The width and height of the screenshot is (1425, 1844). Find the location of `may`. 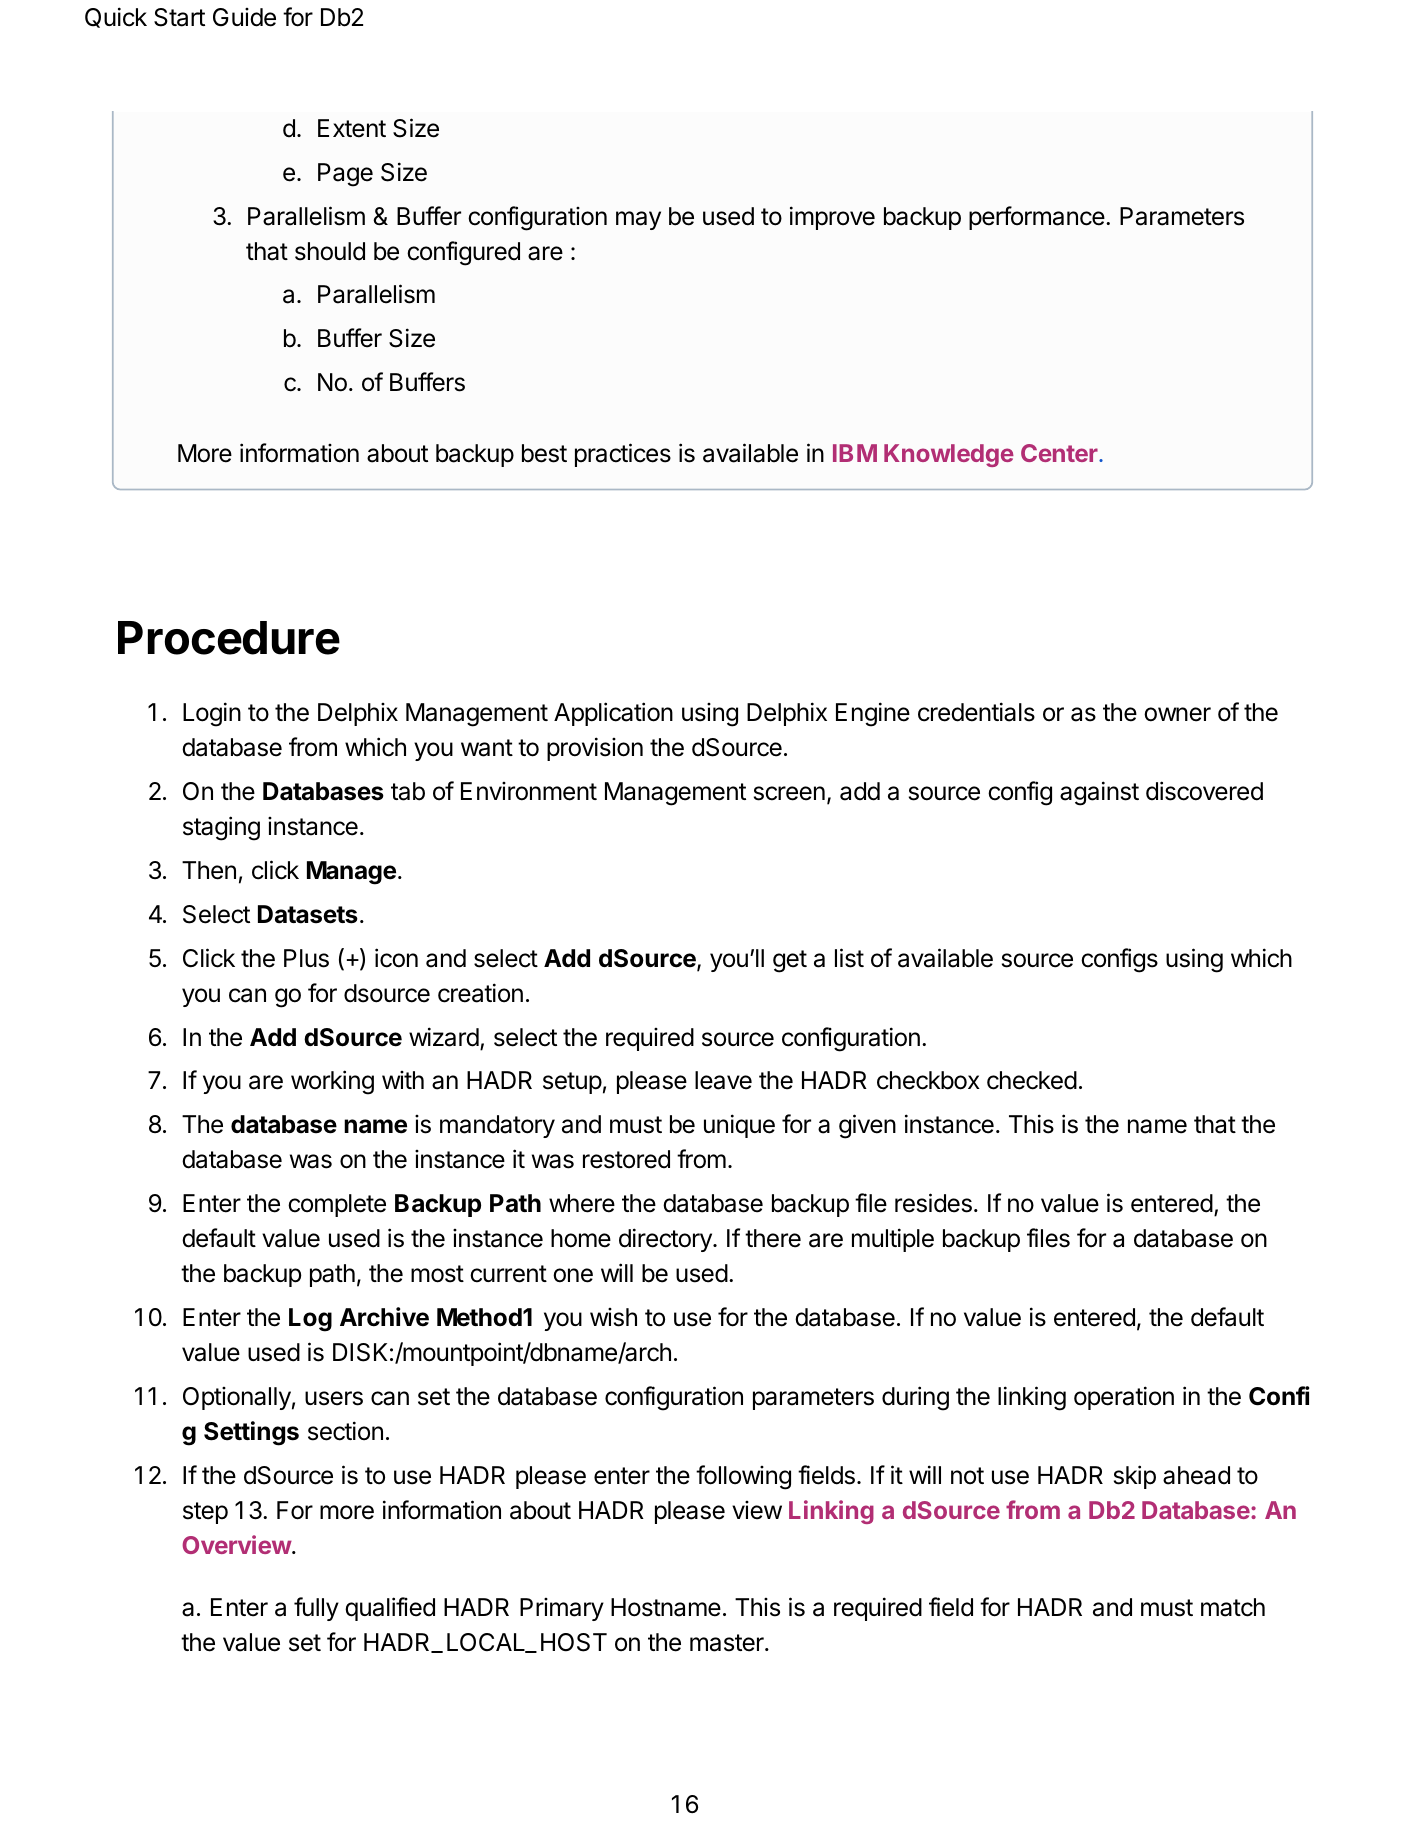

may is located at coordinates (638, 220).
